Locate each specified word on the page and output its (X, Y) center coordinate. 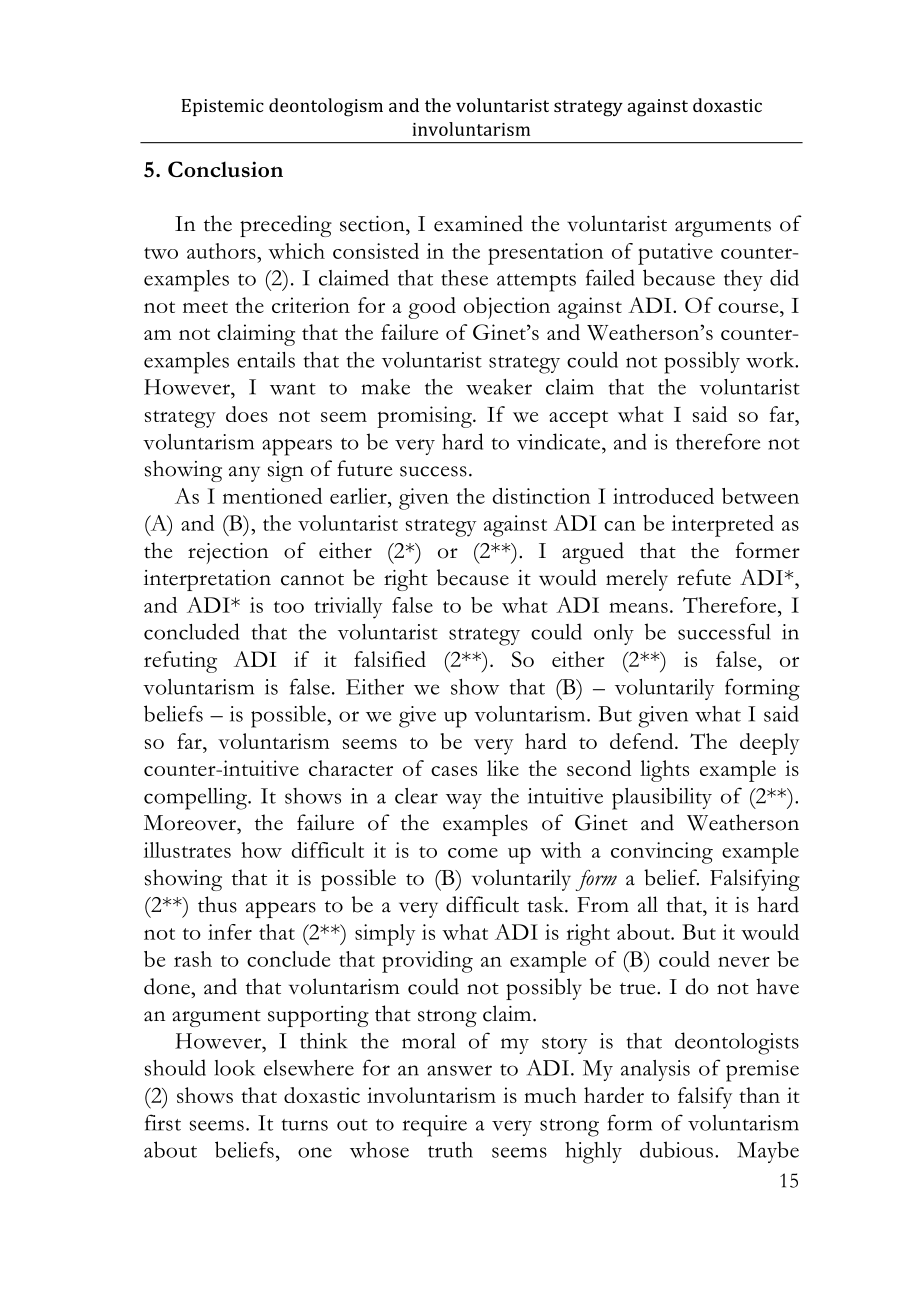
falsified (390, 659)
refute (704, 577)
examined (478, 223)
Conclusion (225, 169)
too (289, 607)
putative (675, 254)
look (234, 1067)
